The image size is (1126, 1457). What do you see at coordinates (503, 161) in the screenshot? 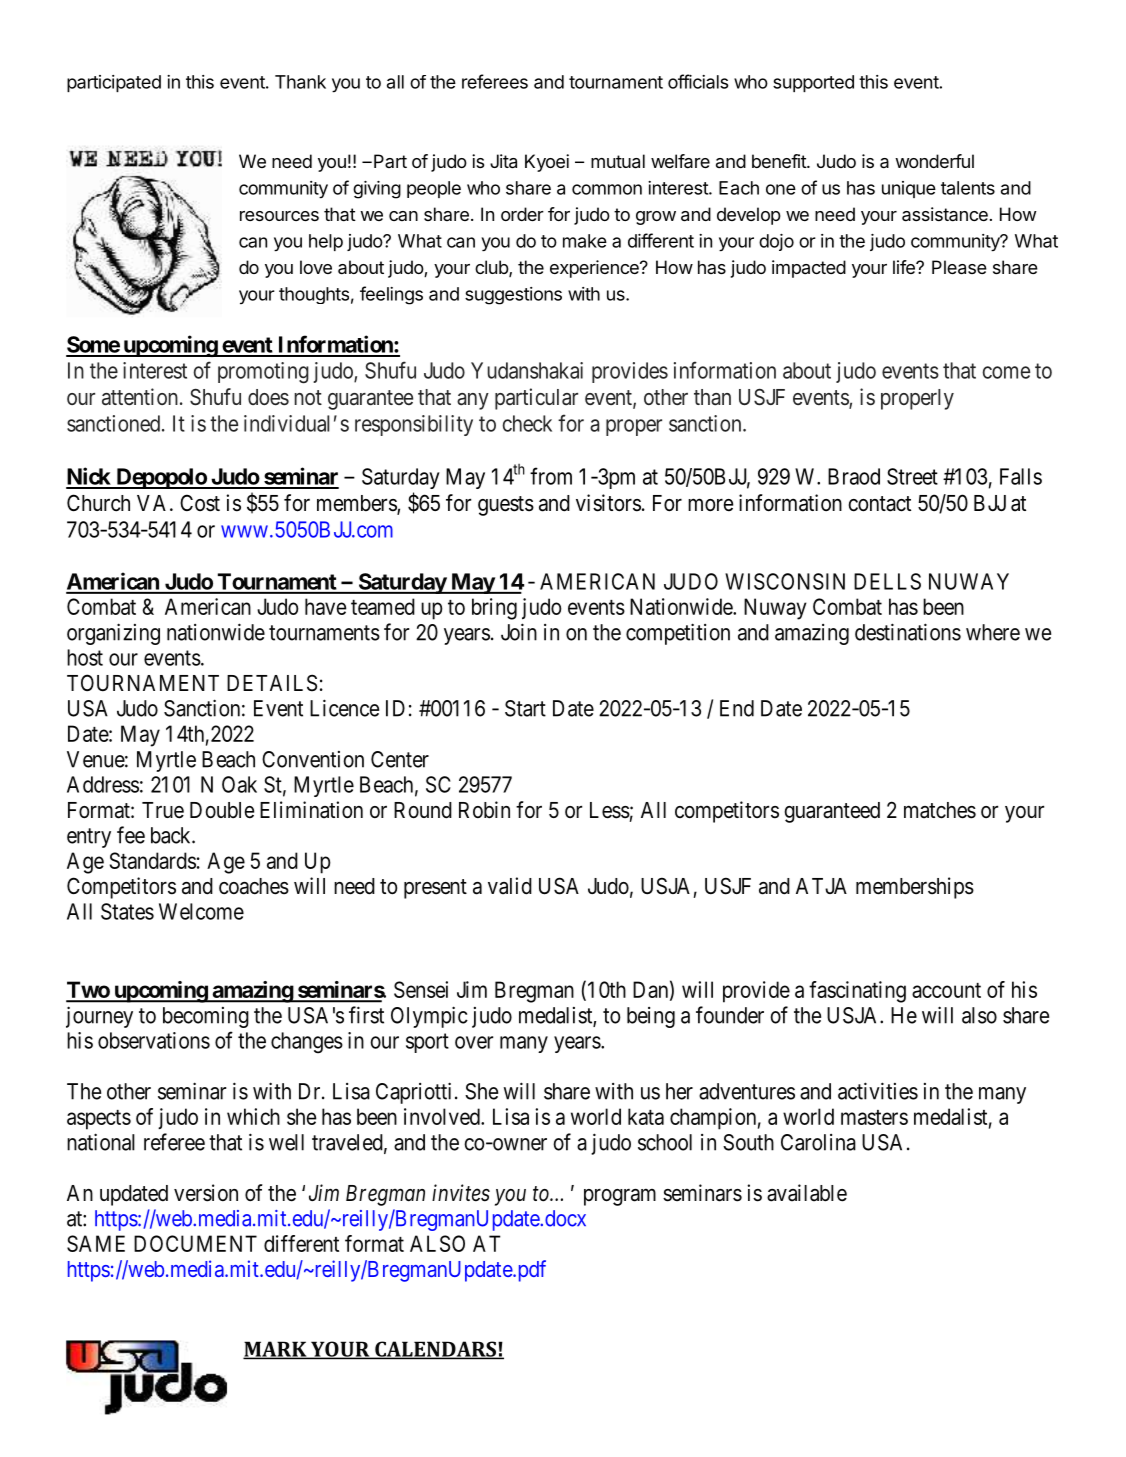
I see `Jita` at bounding box center [503, 161].
